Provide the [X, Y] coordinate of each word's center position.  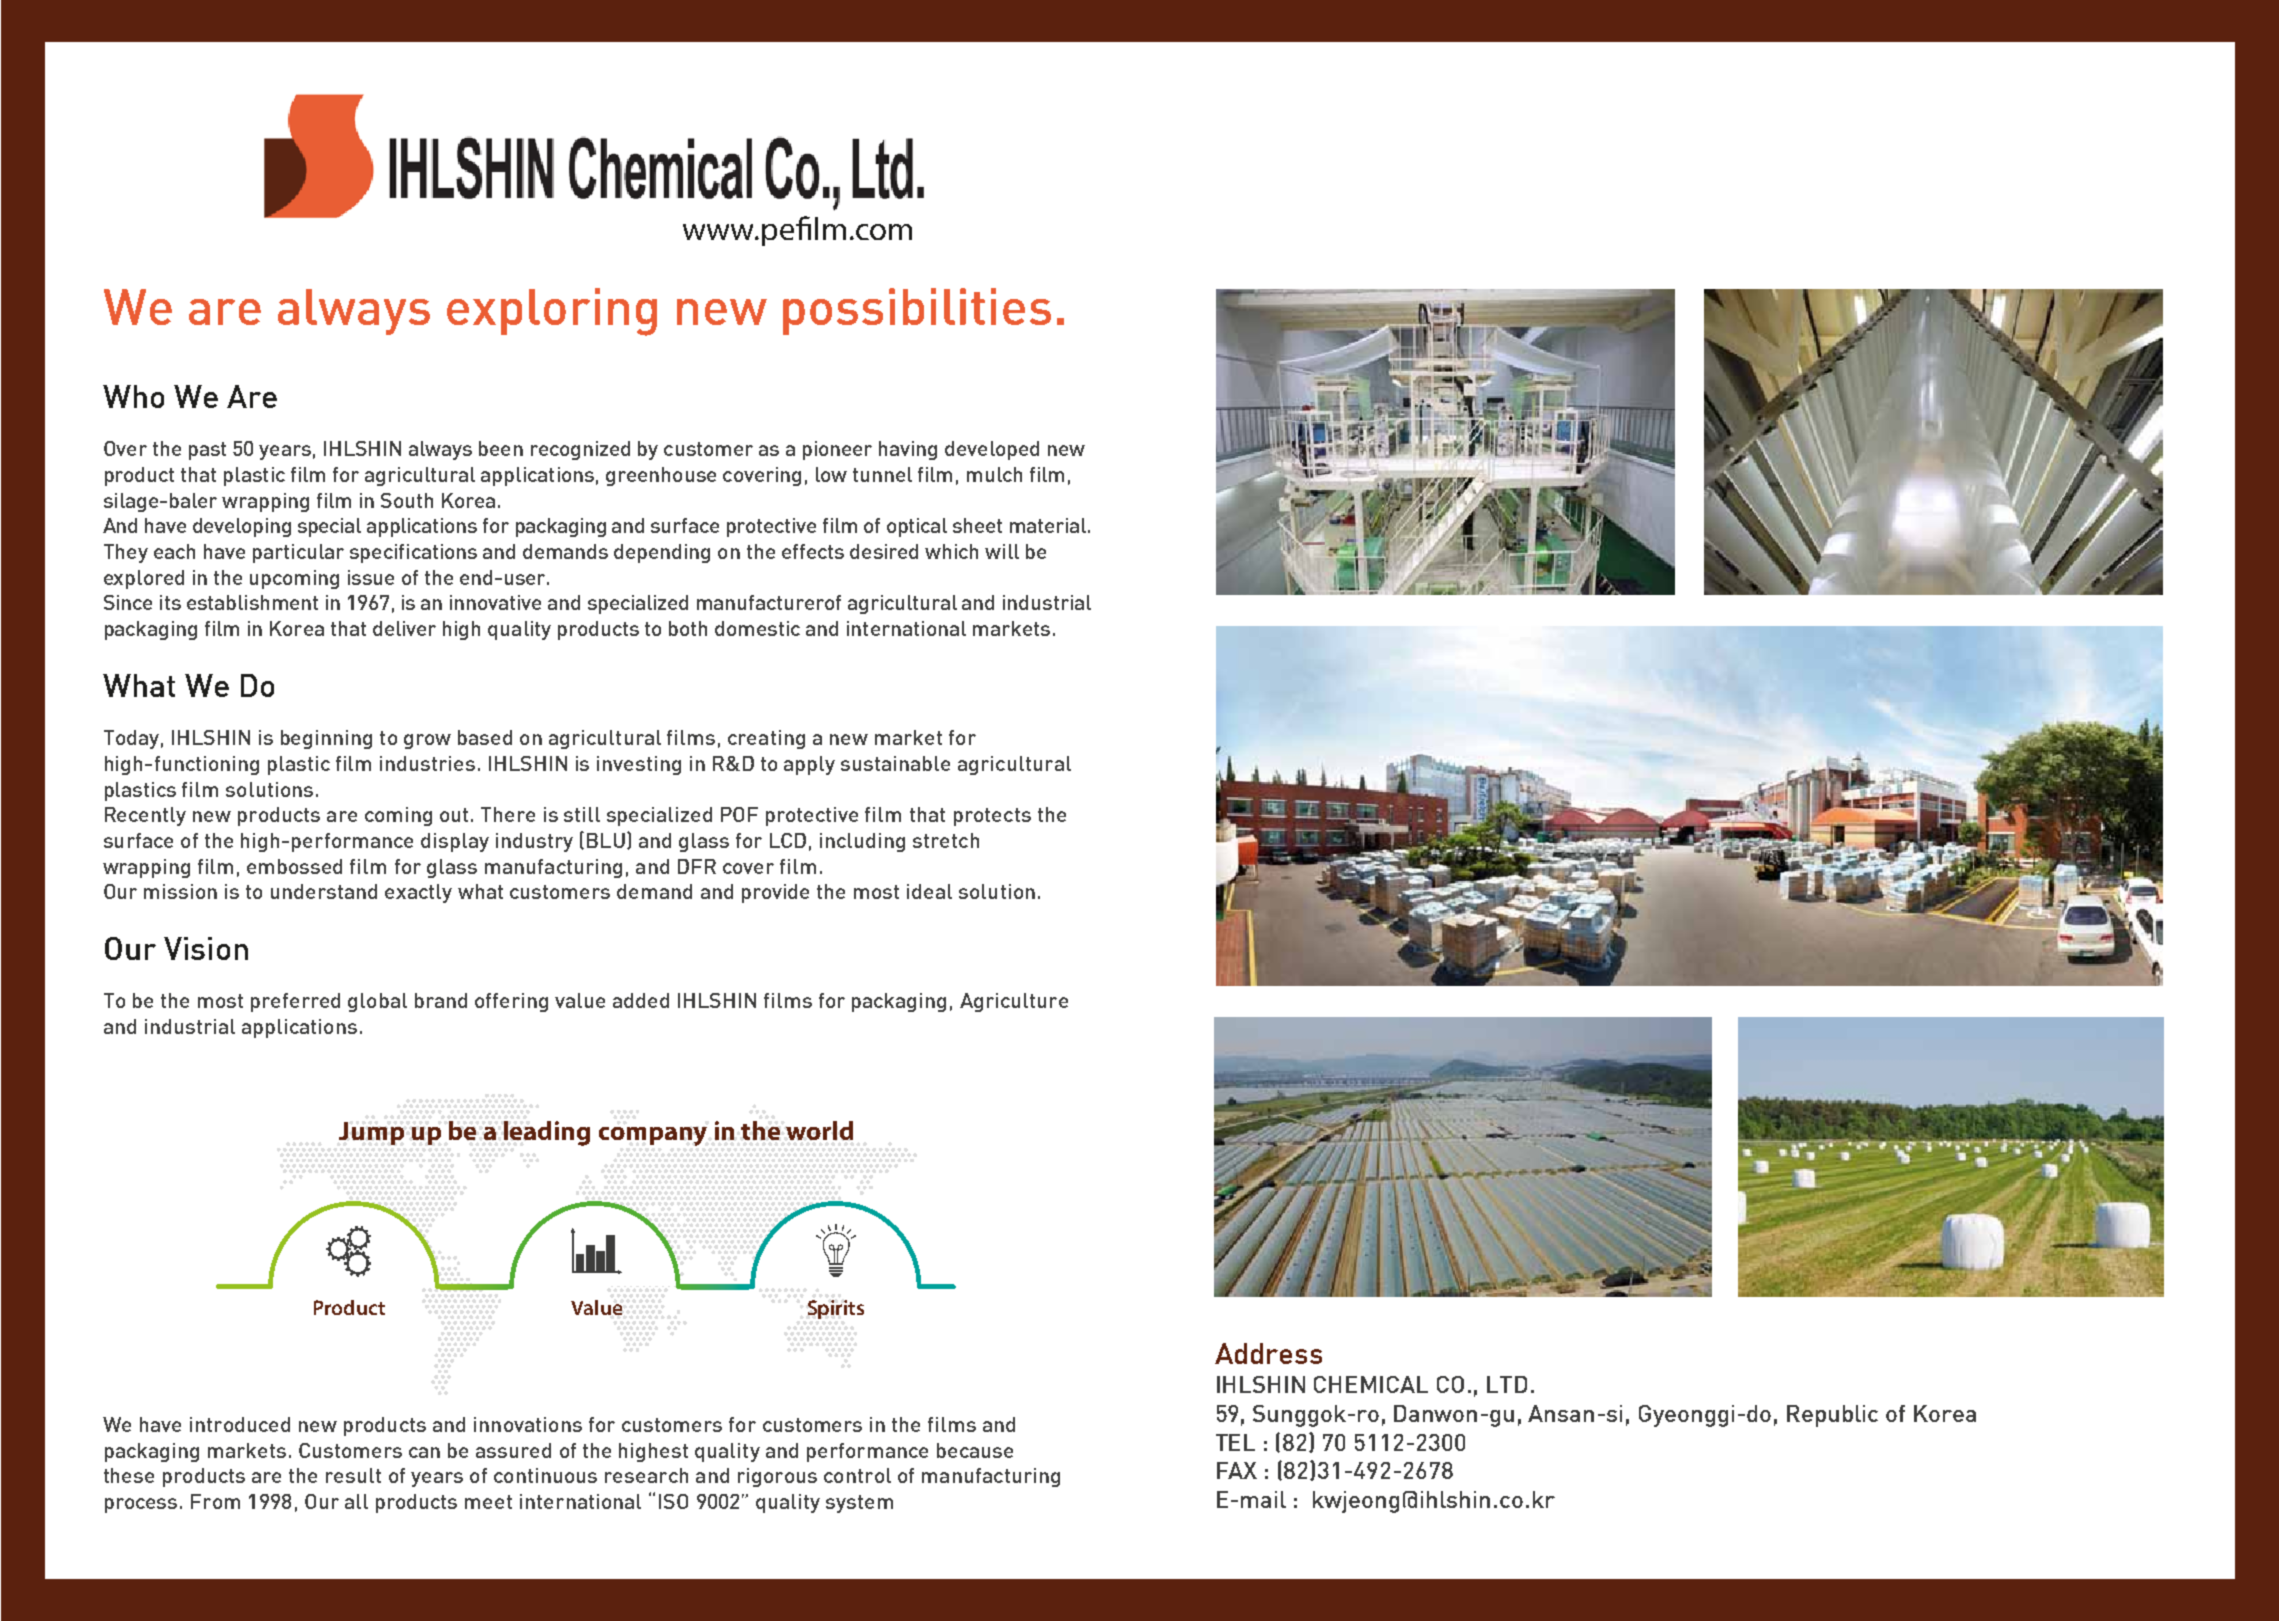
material [1049, 525]
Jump [371, 1133]
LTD [1507, 1384]
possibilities [917, 311]
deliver [404, 628]
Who [133, 396]
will [1002, 551]
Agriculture [1014, 1002]
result [353, 1475]
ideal [929, 891]
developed [992, 450]
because [975, 1450]
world [819, 1130]
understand [324, 891]
